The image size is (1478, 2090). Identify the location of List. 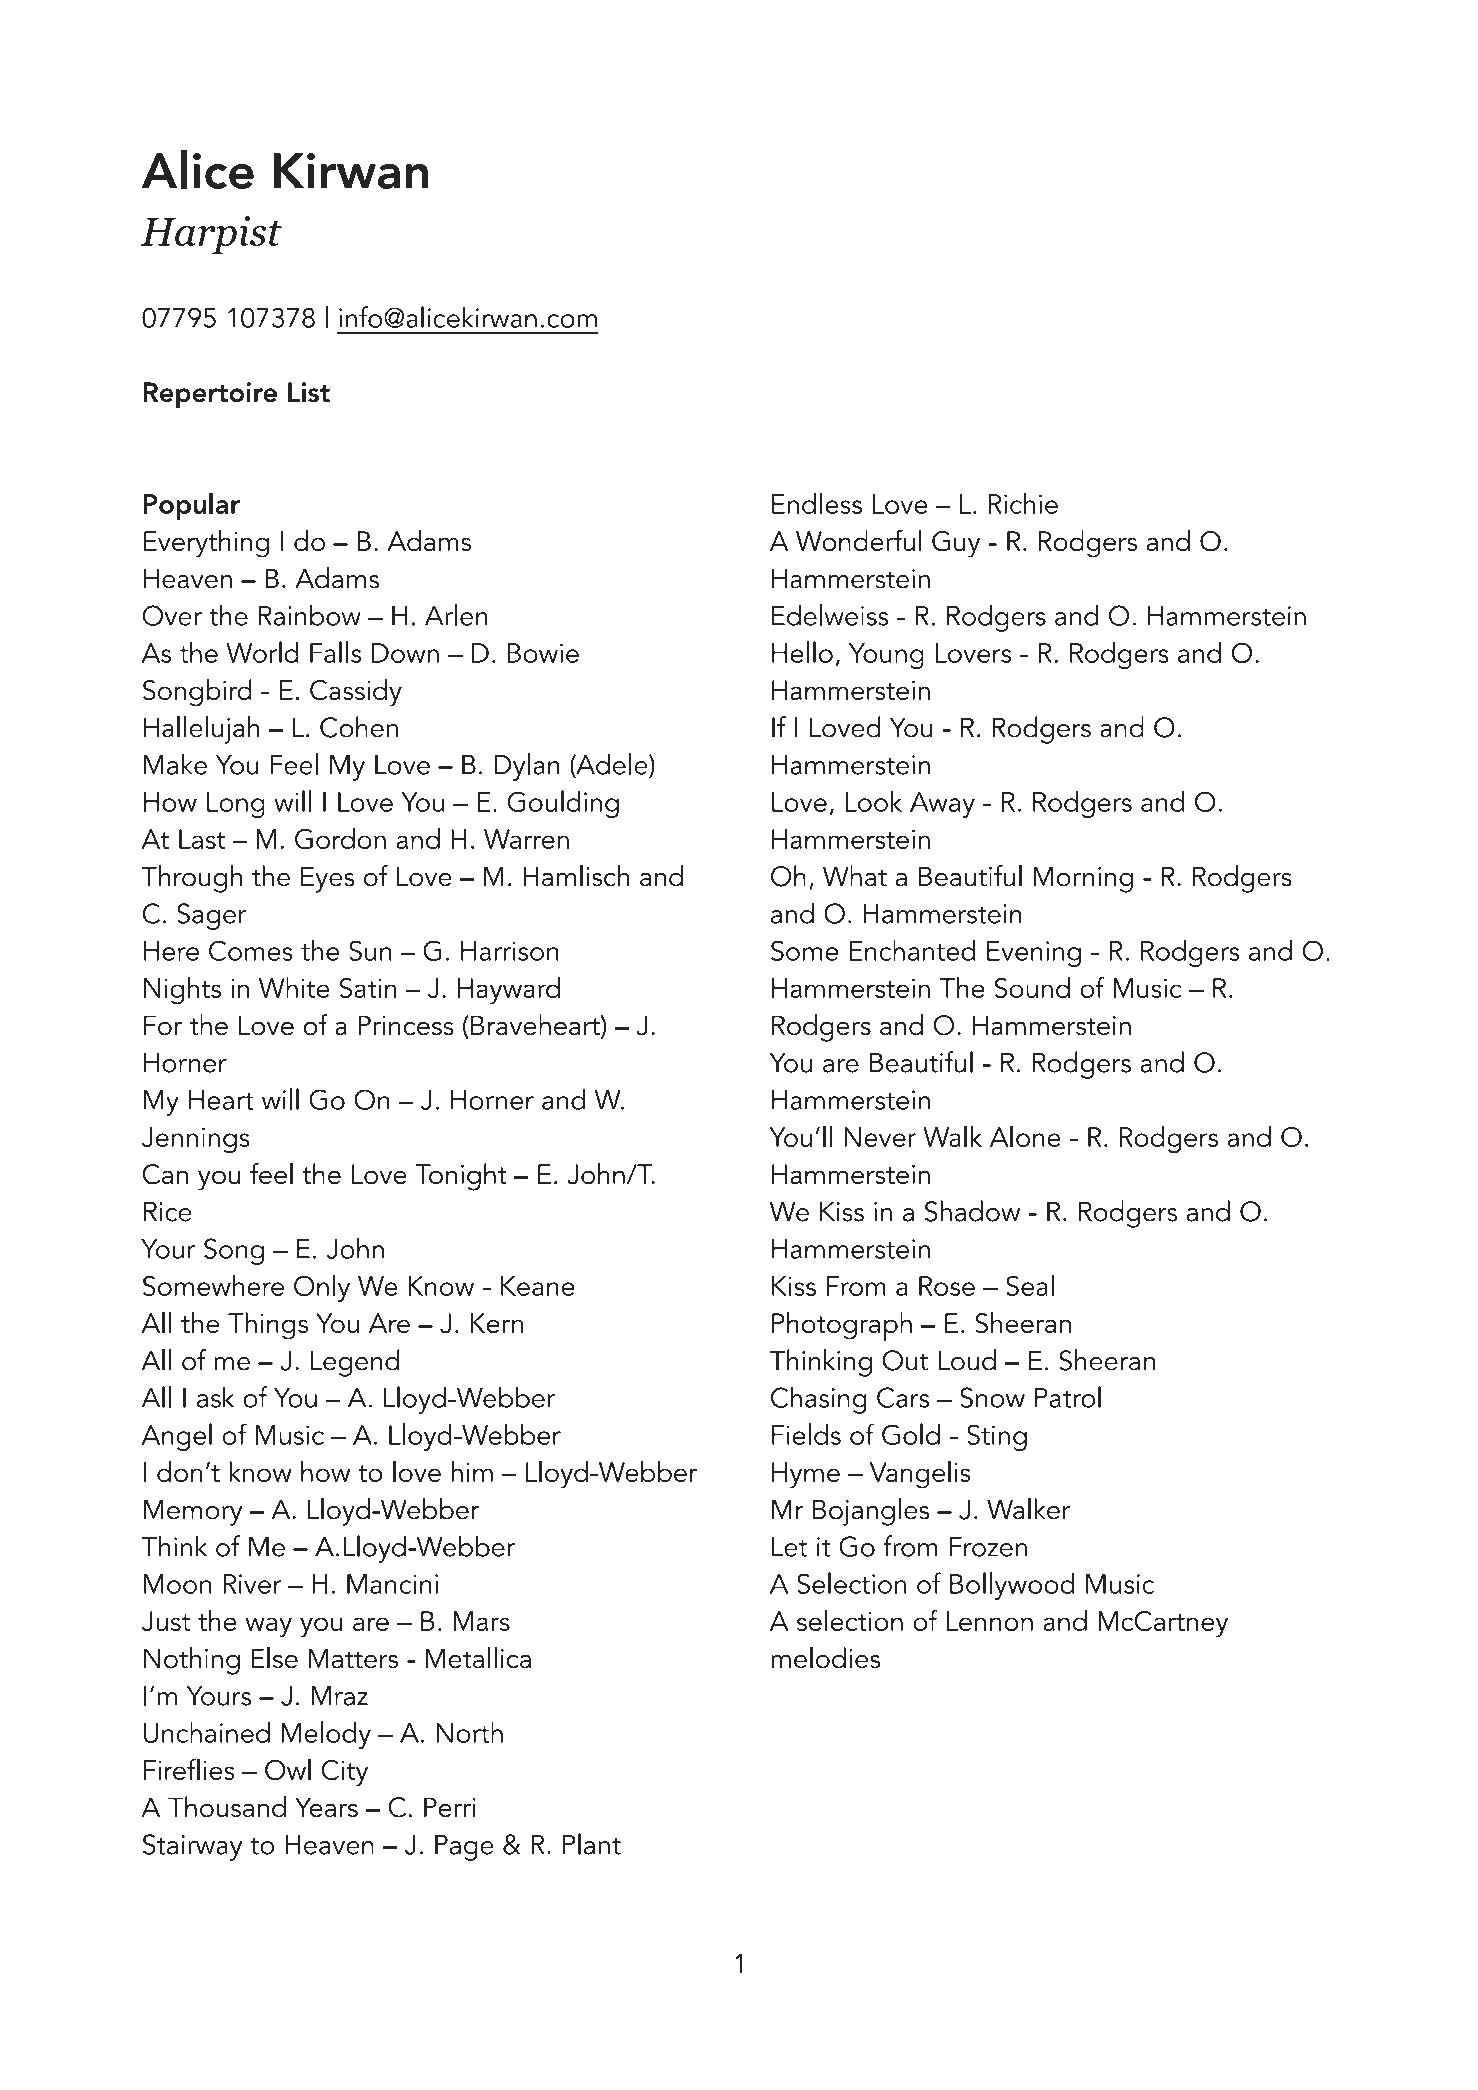
(309, 392).
